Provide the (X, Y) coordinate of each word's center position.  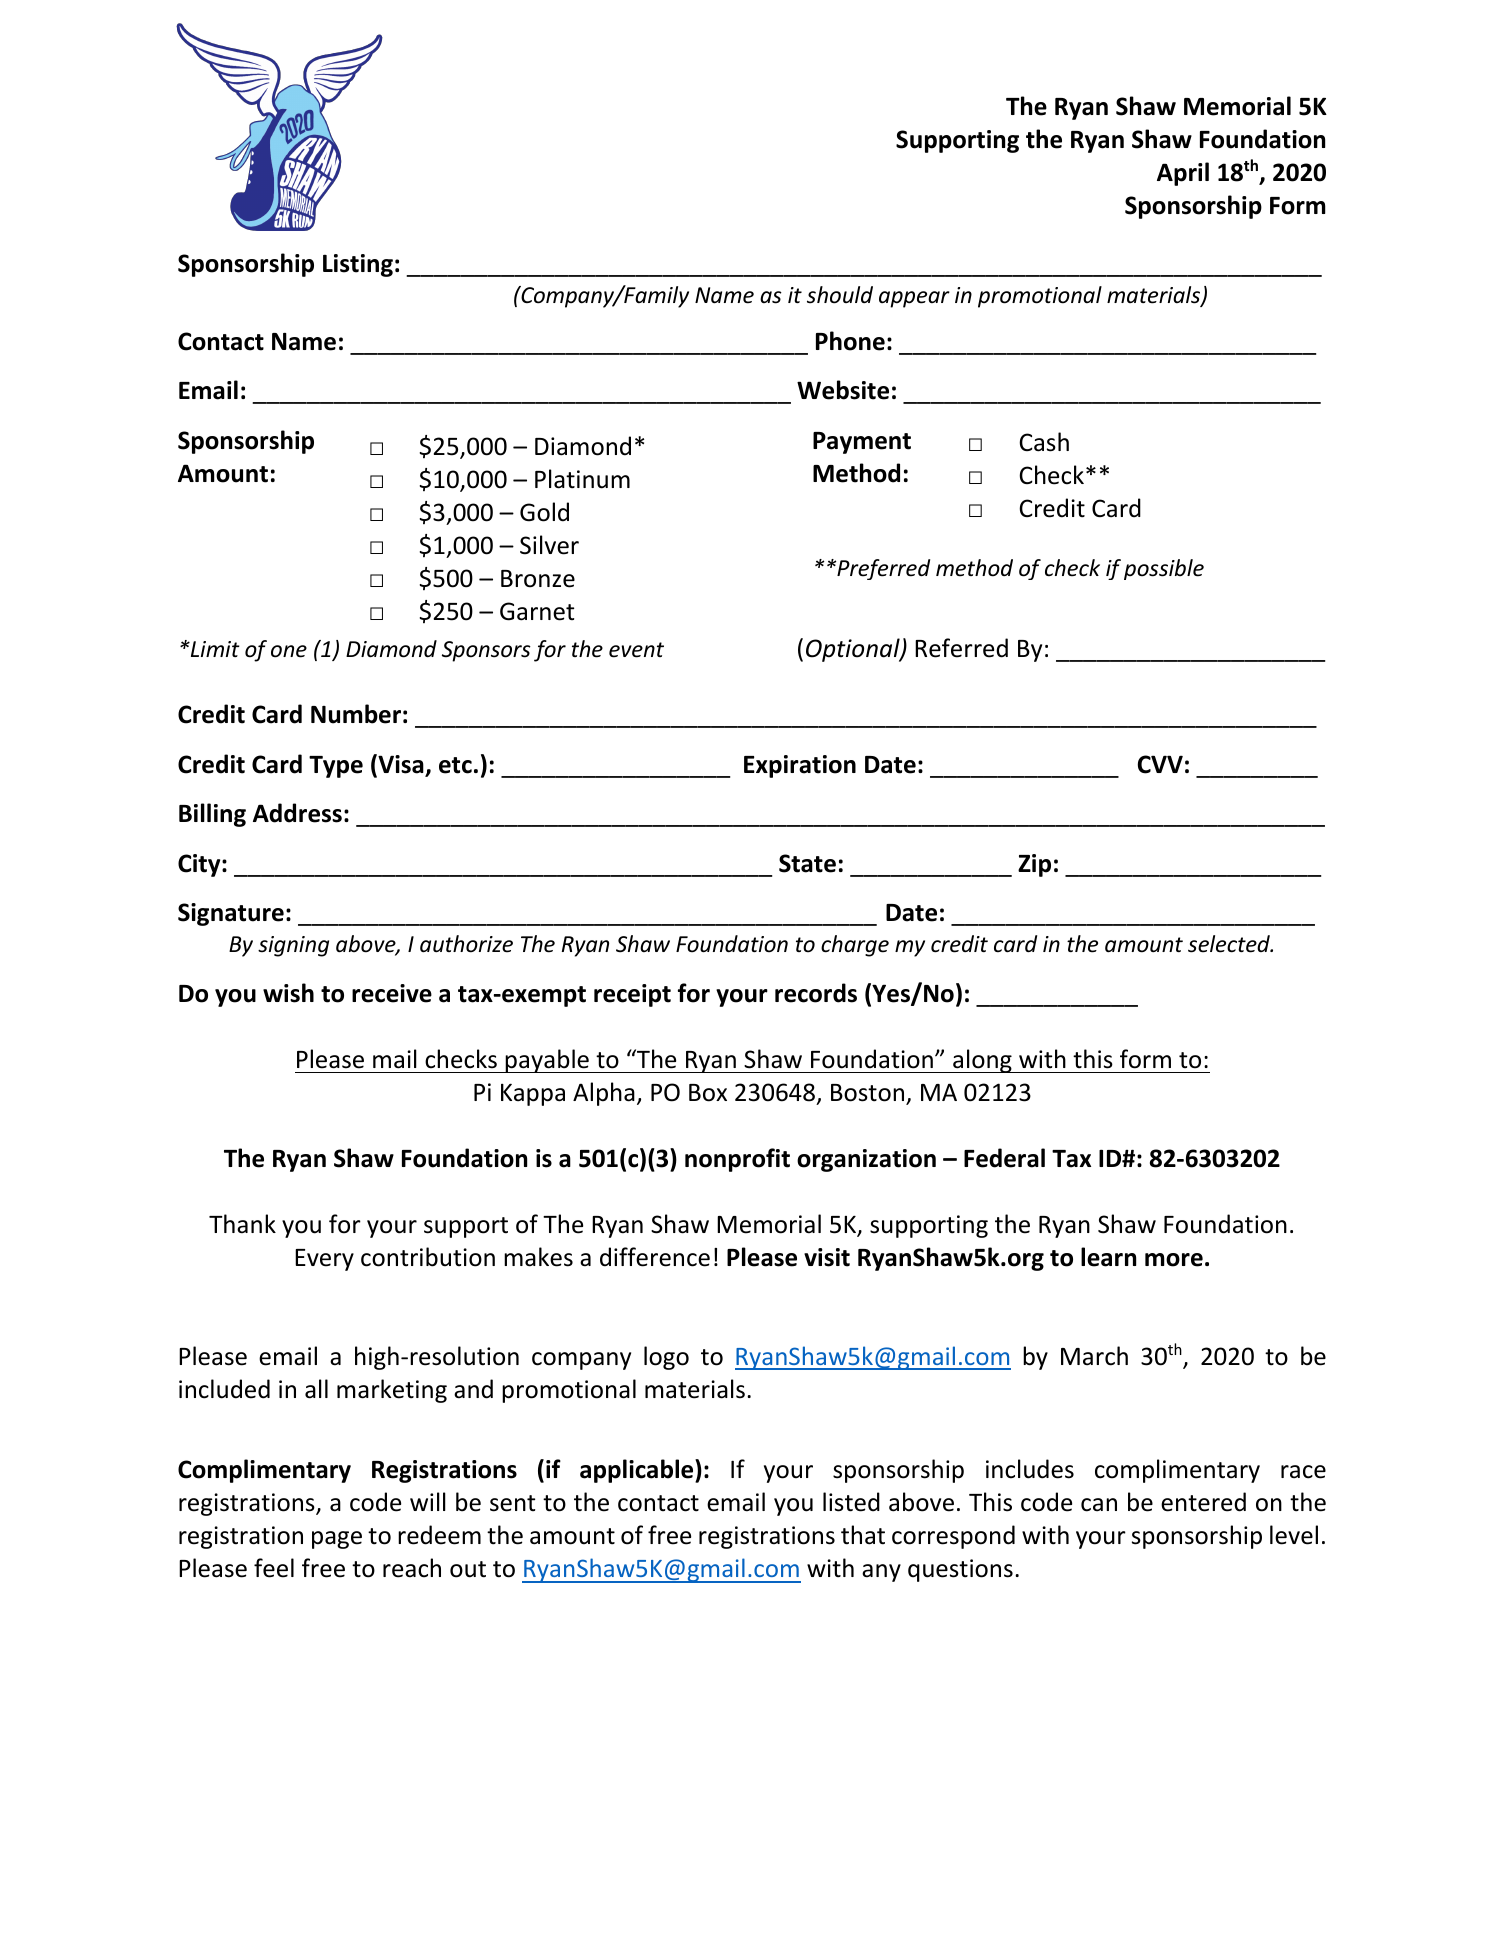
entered (1203, 1502)
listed (851, 1502)
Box (708, 1093)
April (1183, 174)
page (337, 1540)
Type (336, 767)
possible (1164, 569)
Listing (358, 265)
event (636, 650)
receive (392, 993)
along (982, 1061)
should (840, 295)
